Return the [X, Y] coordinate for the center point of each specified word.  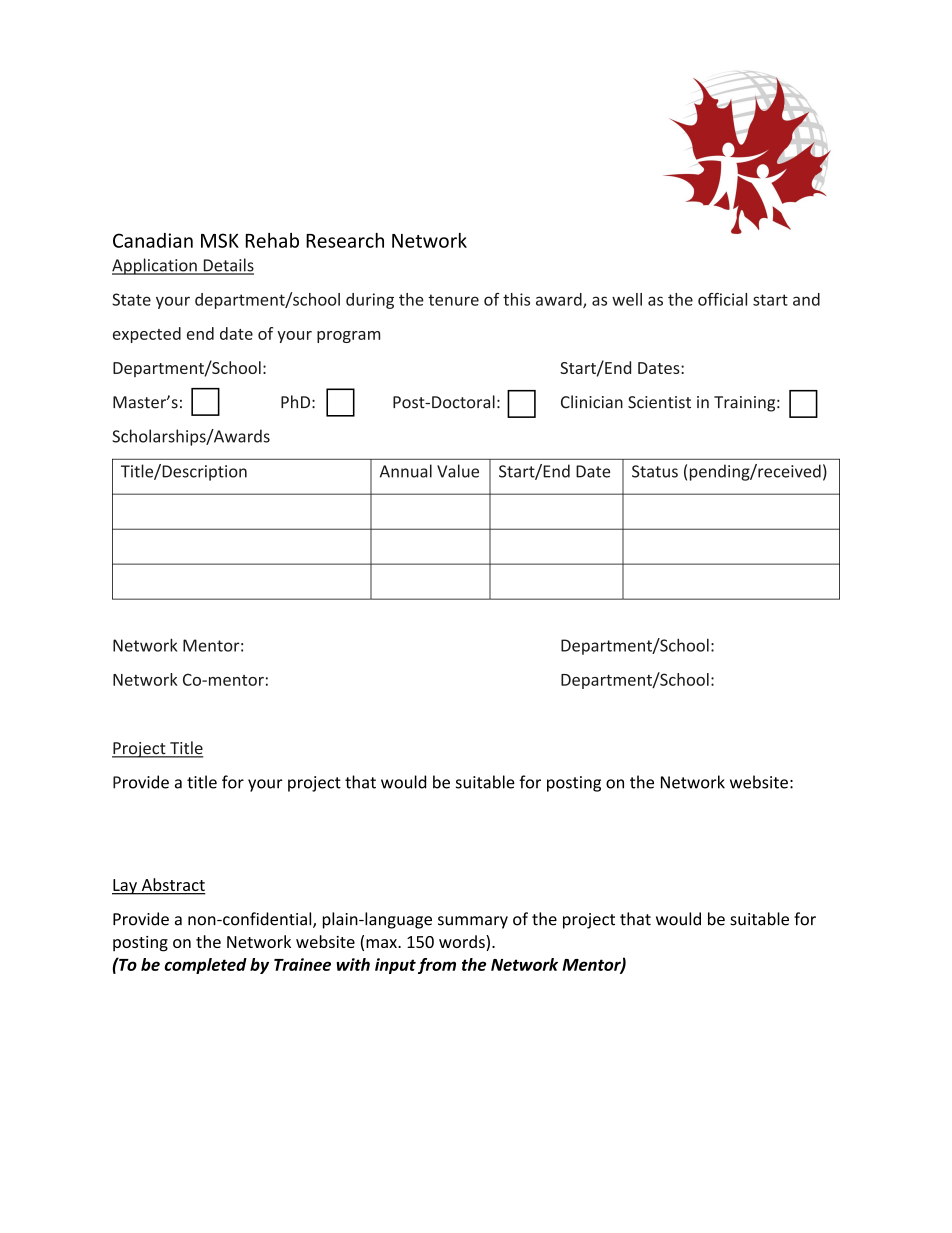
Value [458, 471]
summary [473, 922]
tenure [453, 300]
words [463, 943]
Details [227, 266]
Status [655, 471]
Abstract [172, 886]
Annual [406, 471]
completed [205, 966]
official [722, 299]
